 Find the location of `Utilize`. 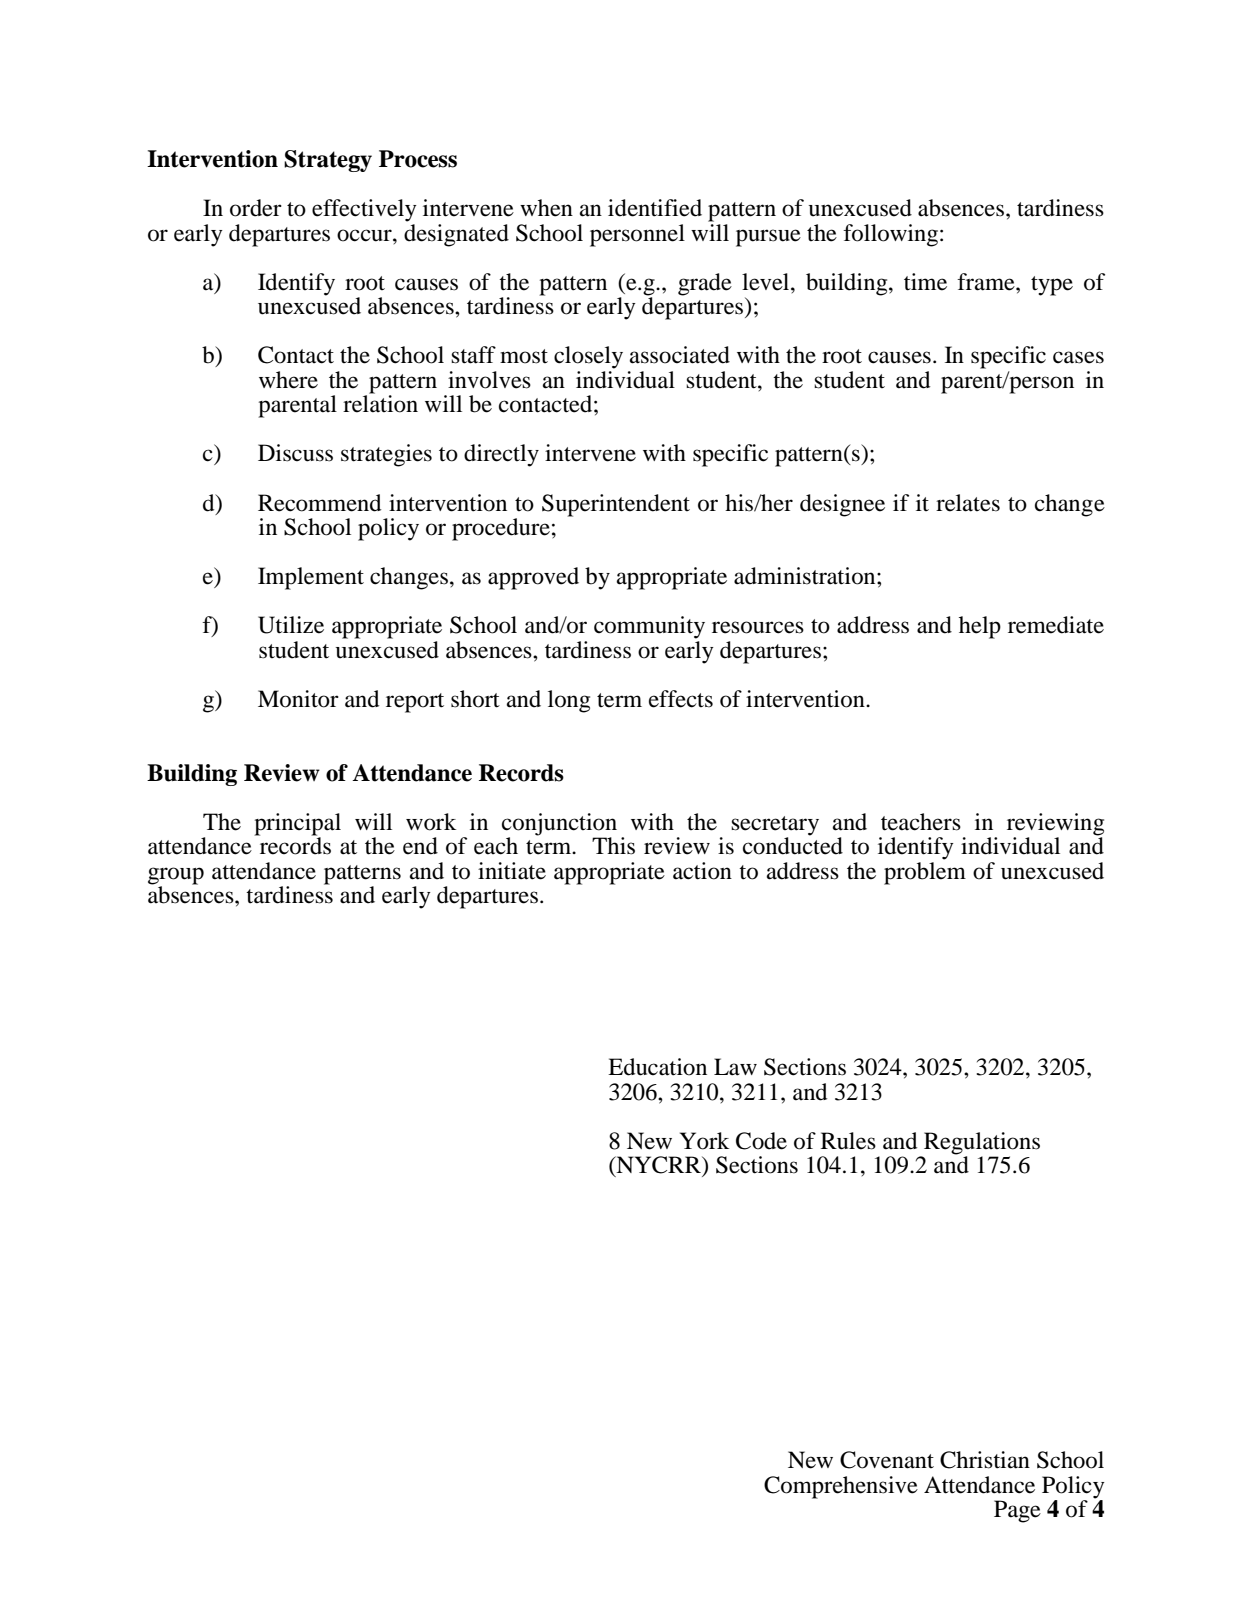

Utilize is located at coordinates (291, 625).
